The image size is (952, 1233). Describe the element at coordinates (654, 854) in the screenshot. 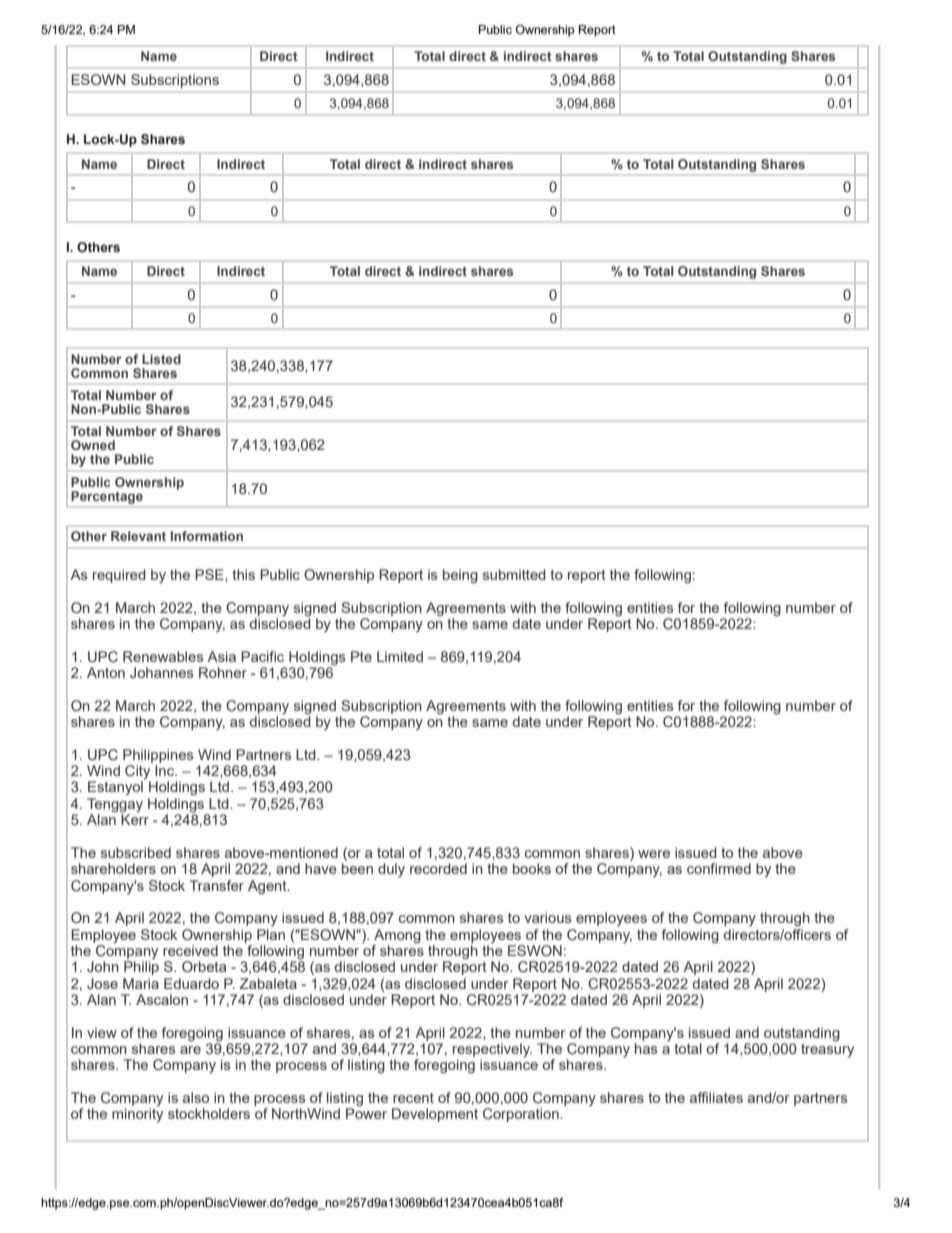

I see `were` at that location.
